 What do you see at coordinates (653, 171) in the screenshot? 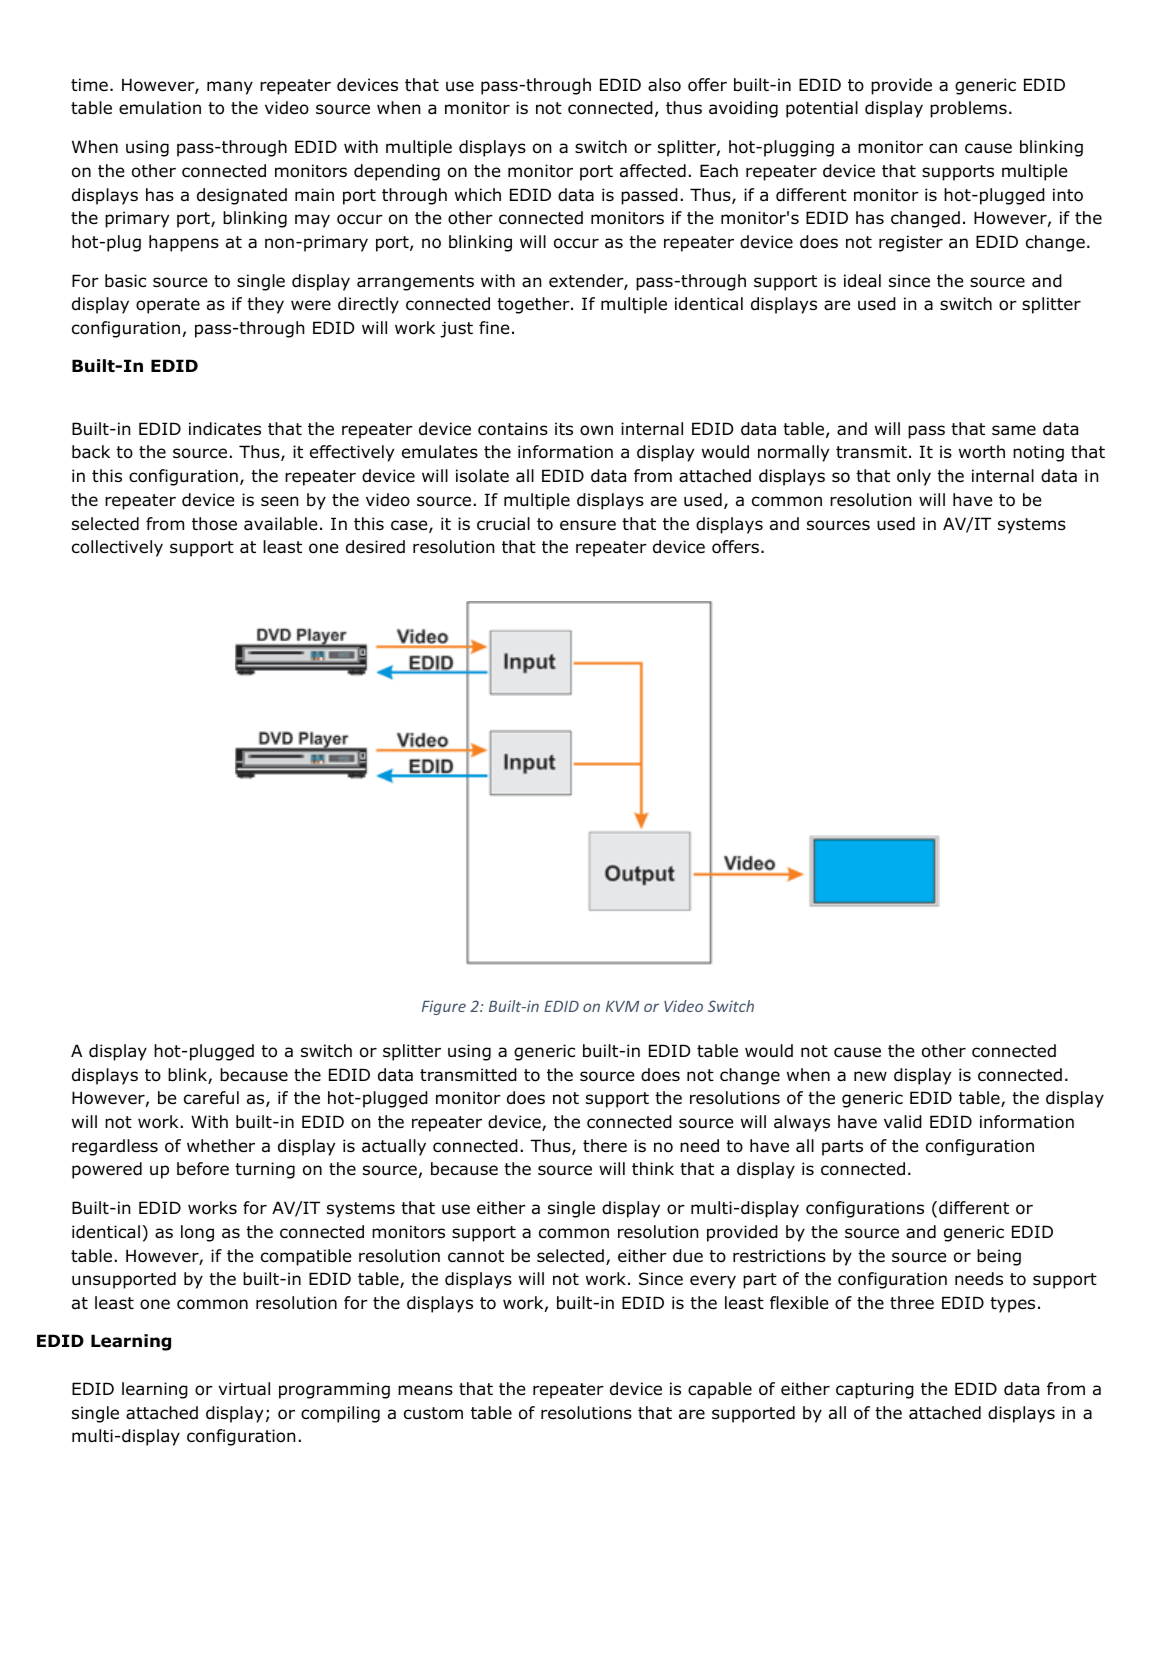
I see `affected` at bounding box center [653, 171].
